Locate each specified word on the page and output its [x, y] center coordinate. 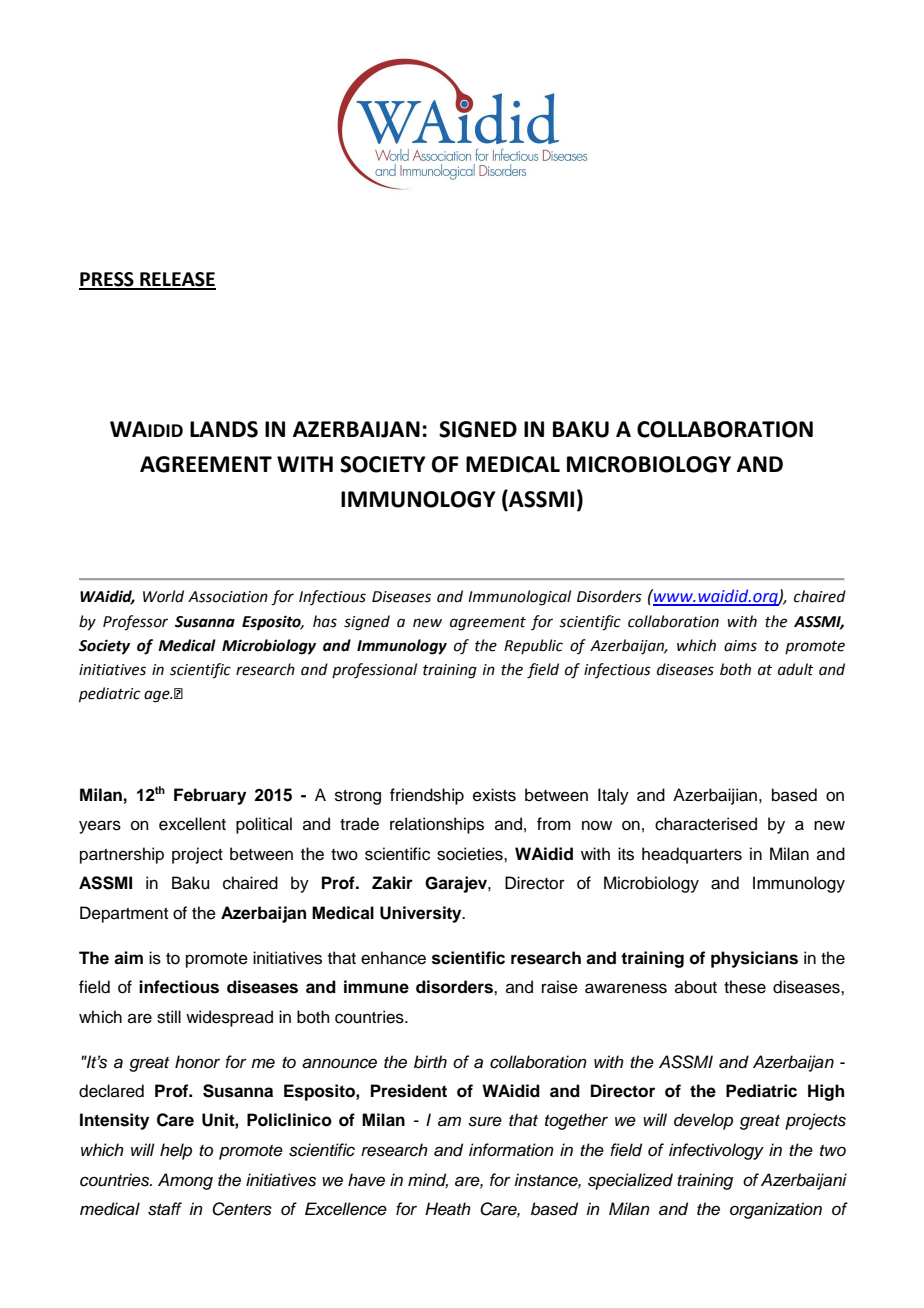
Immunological [519, 598]
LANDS [224, 429]
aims [740, 646]
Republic [533, 646]
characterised [706, 824]
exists [494, 795]
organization [776, 1210]
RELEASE [177, 280]
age [158, 696]
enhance [393, 958]
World [163, 596]
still [169, 1017]
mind [428, 1180]
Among [185, 1181]
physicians [754, 959]
